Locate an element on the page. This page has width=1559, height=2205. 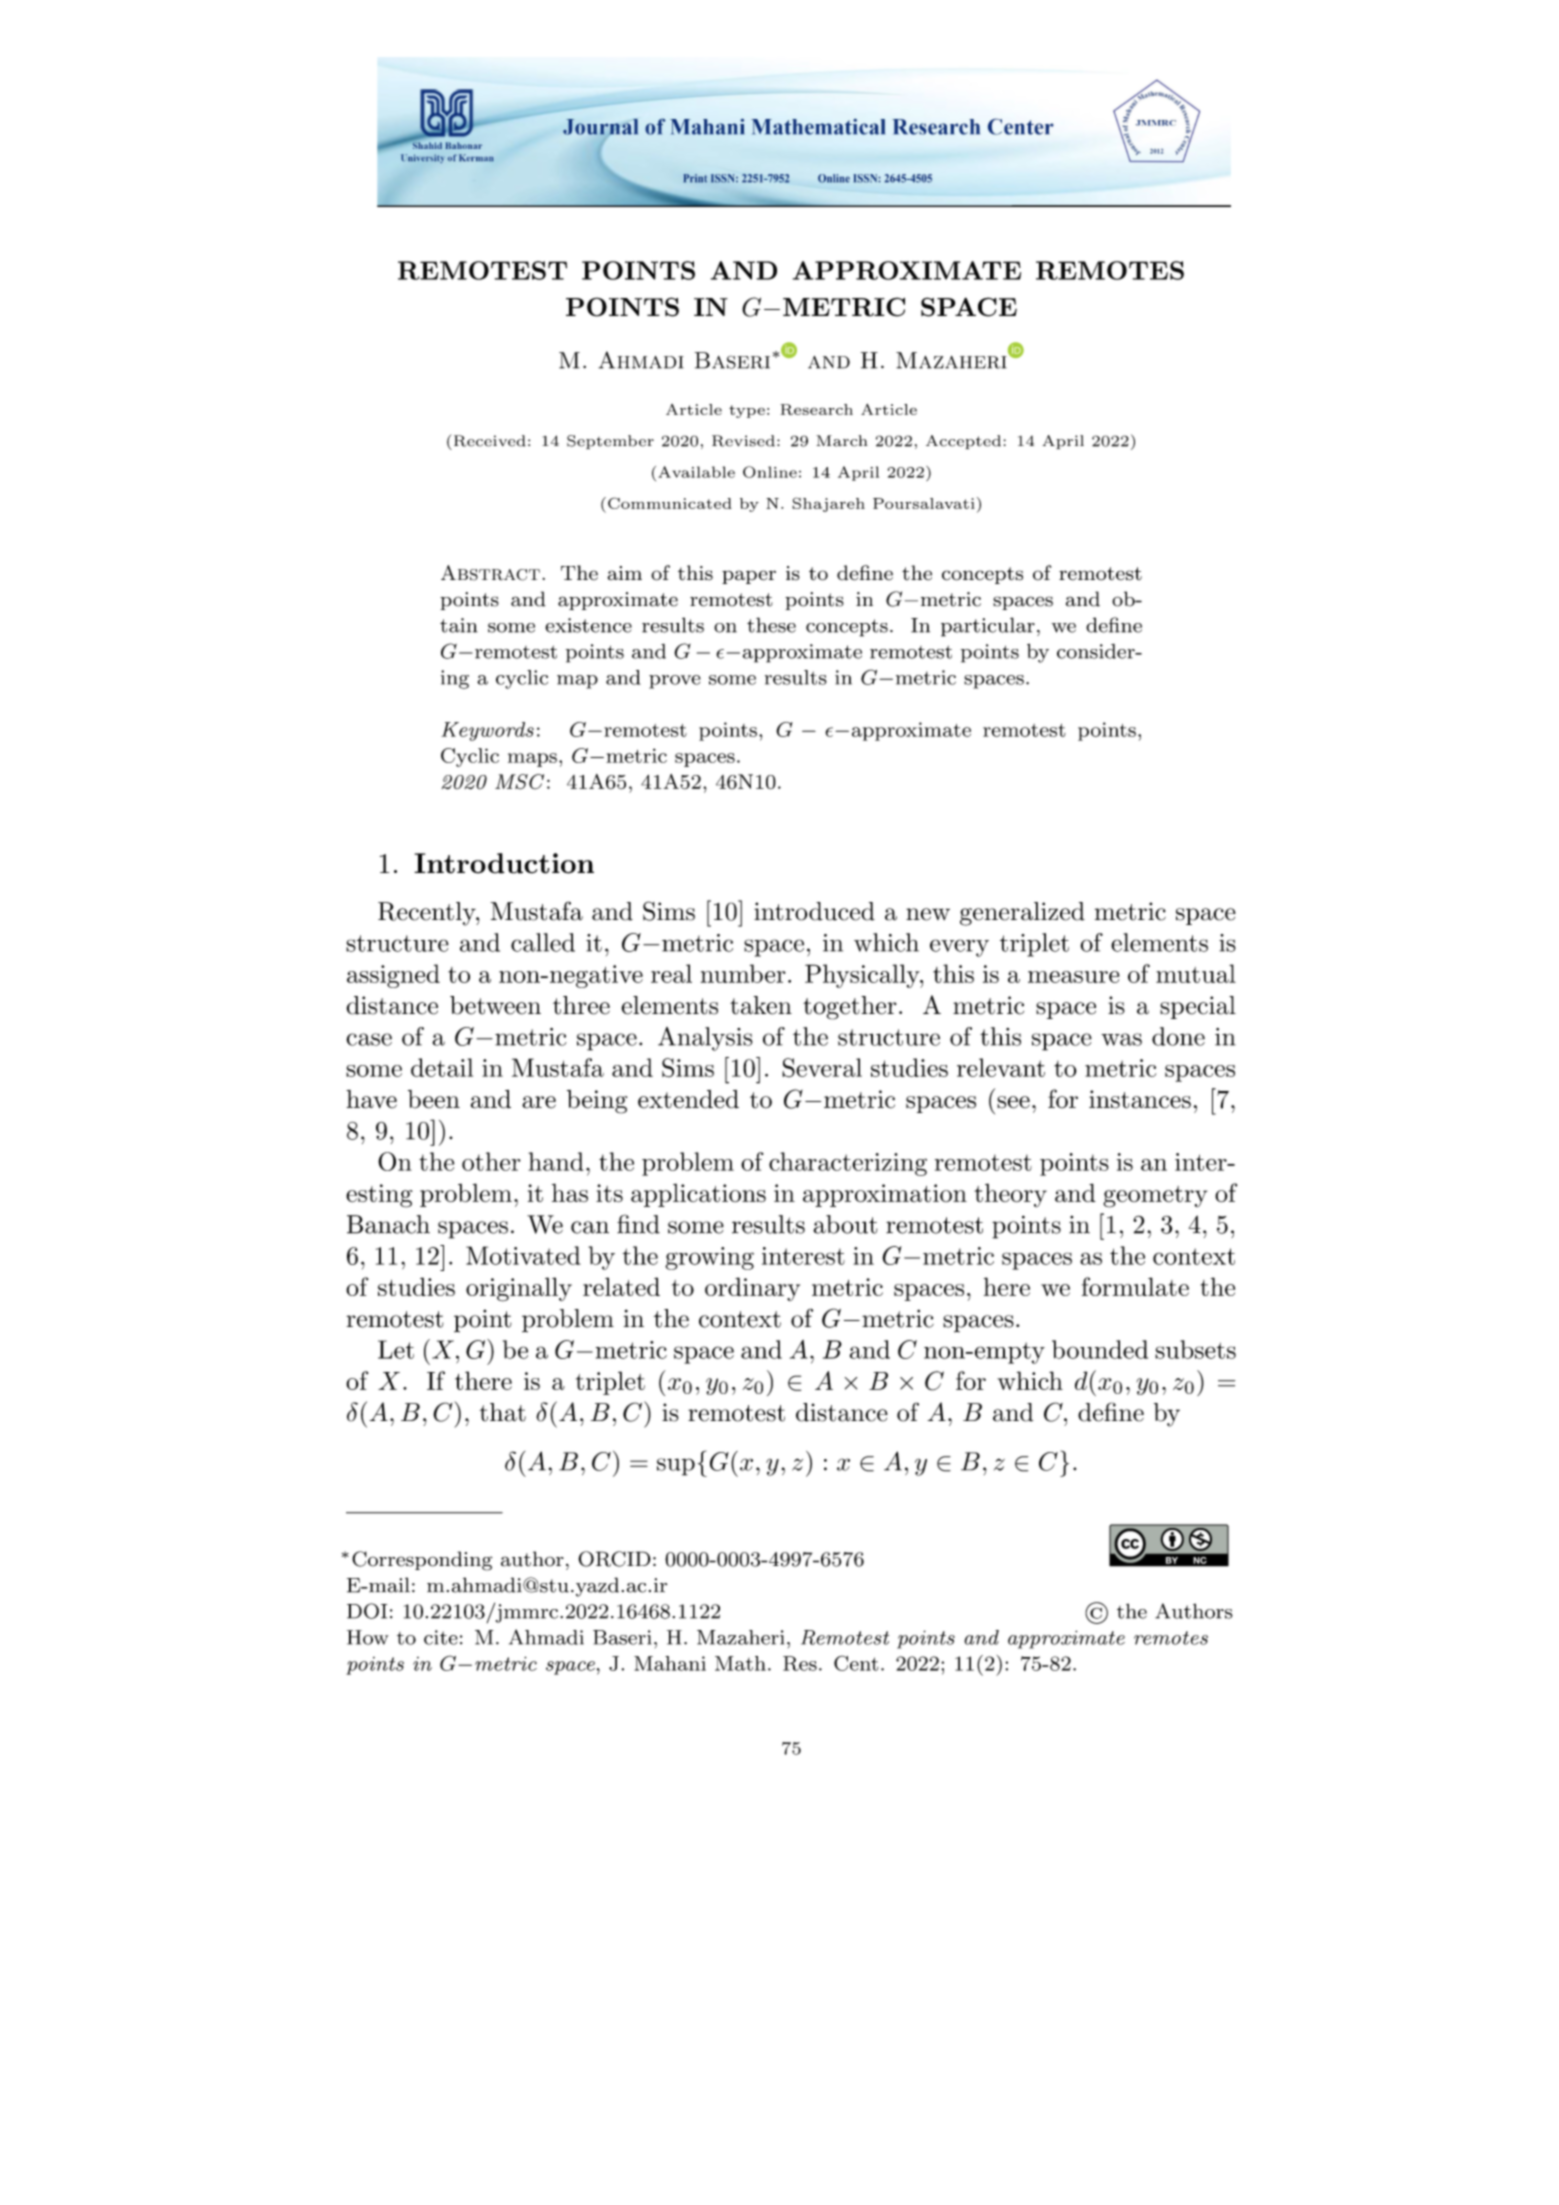
bounded is located at coordinates (1100, 1349).
